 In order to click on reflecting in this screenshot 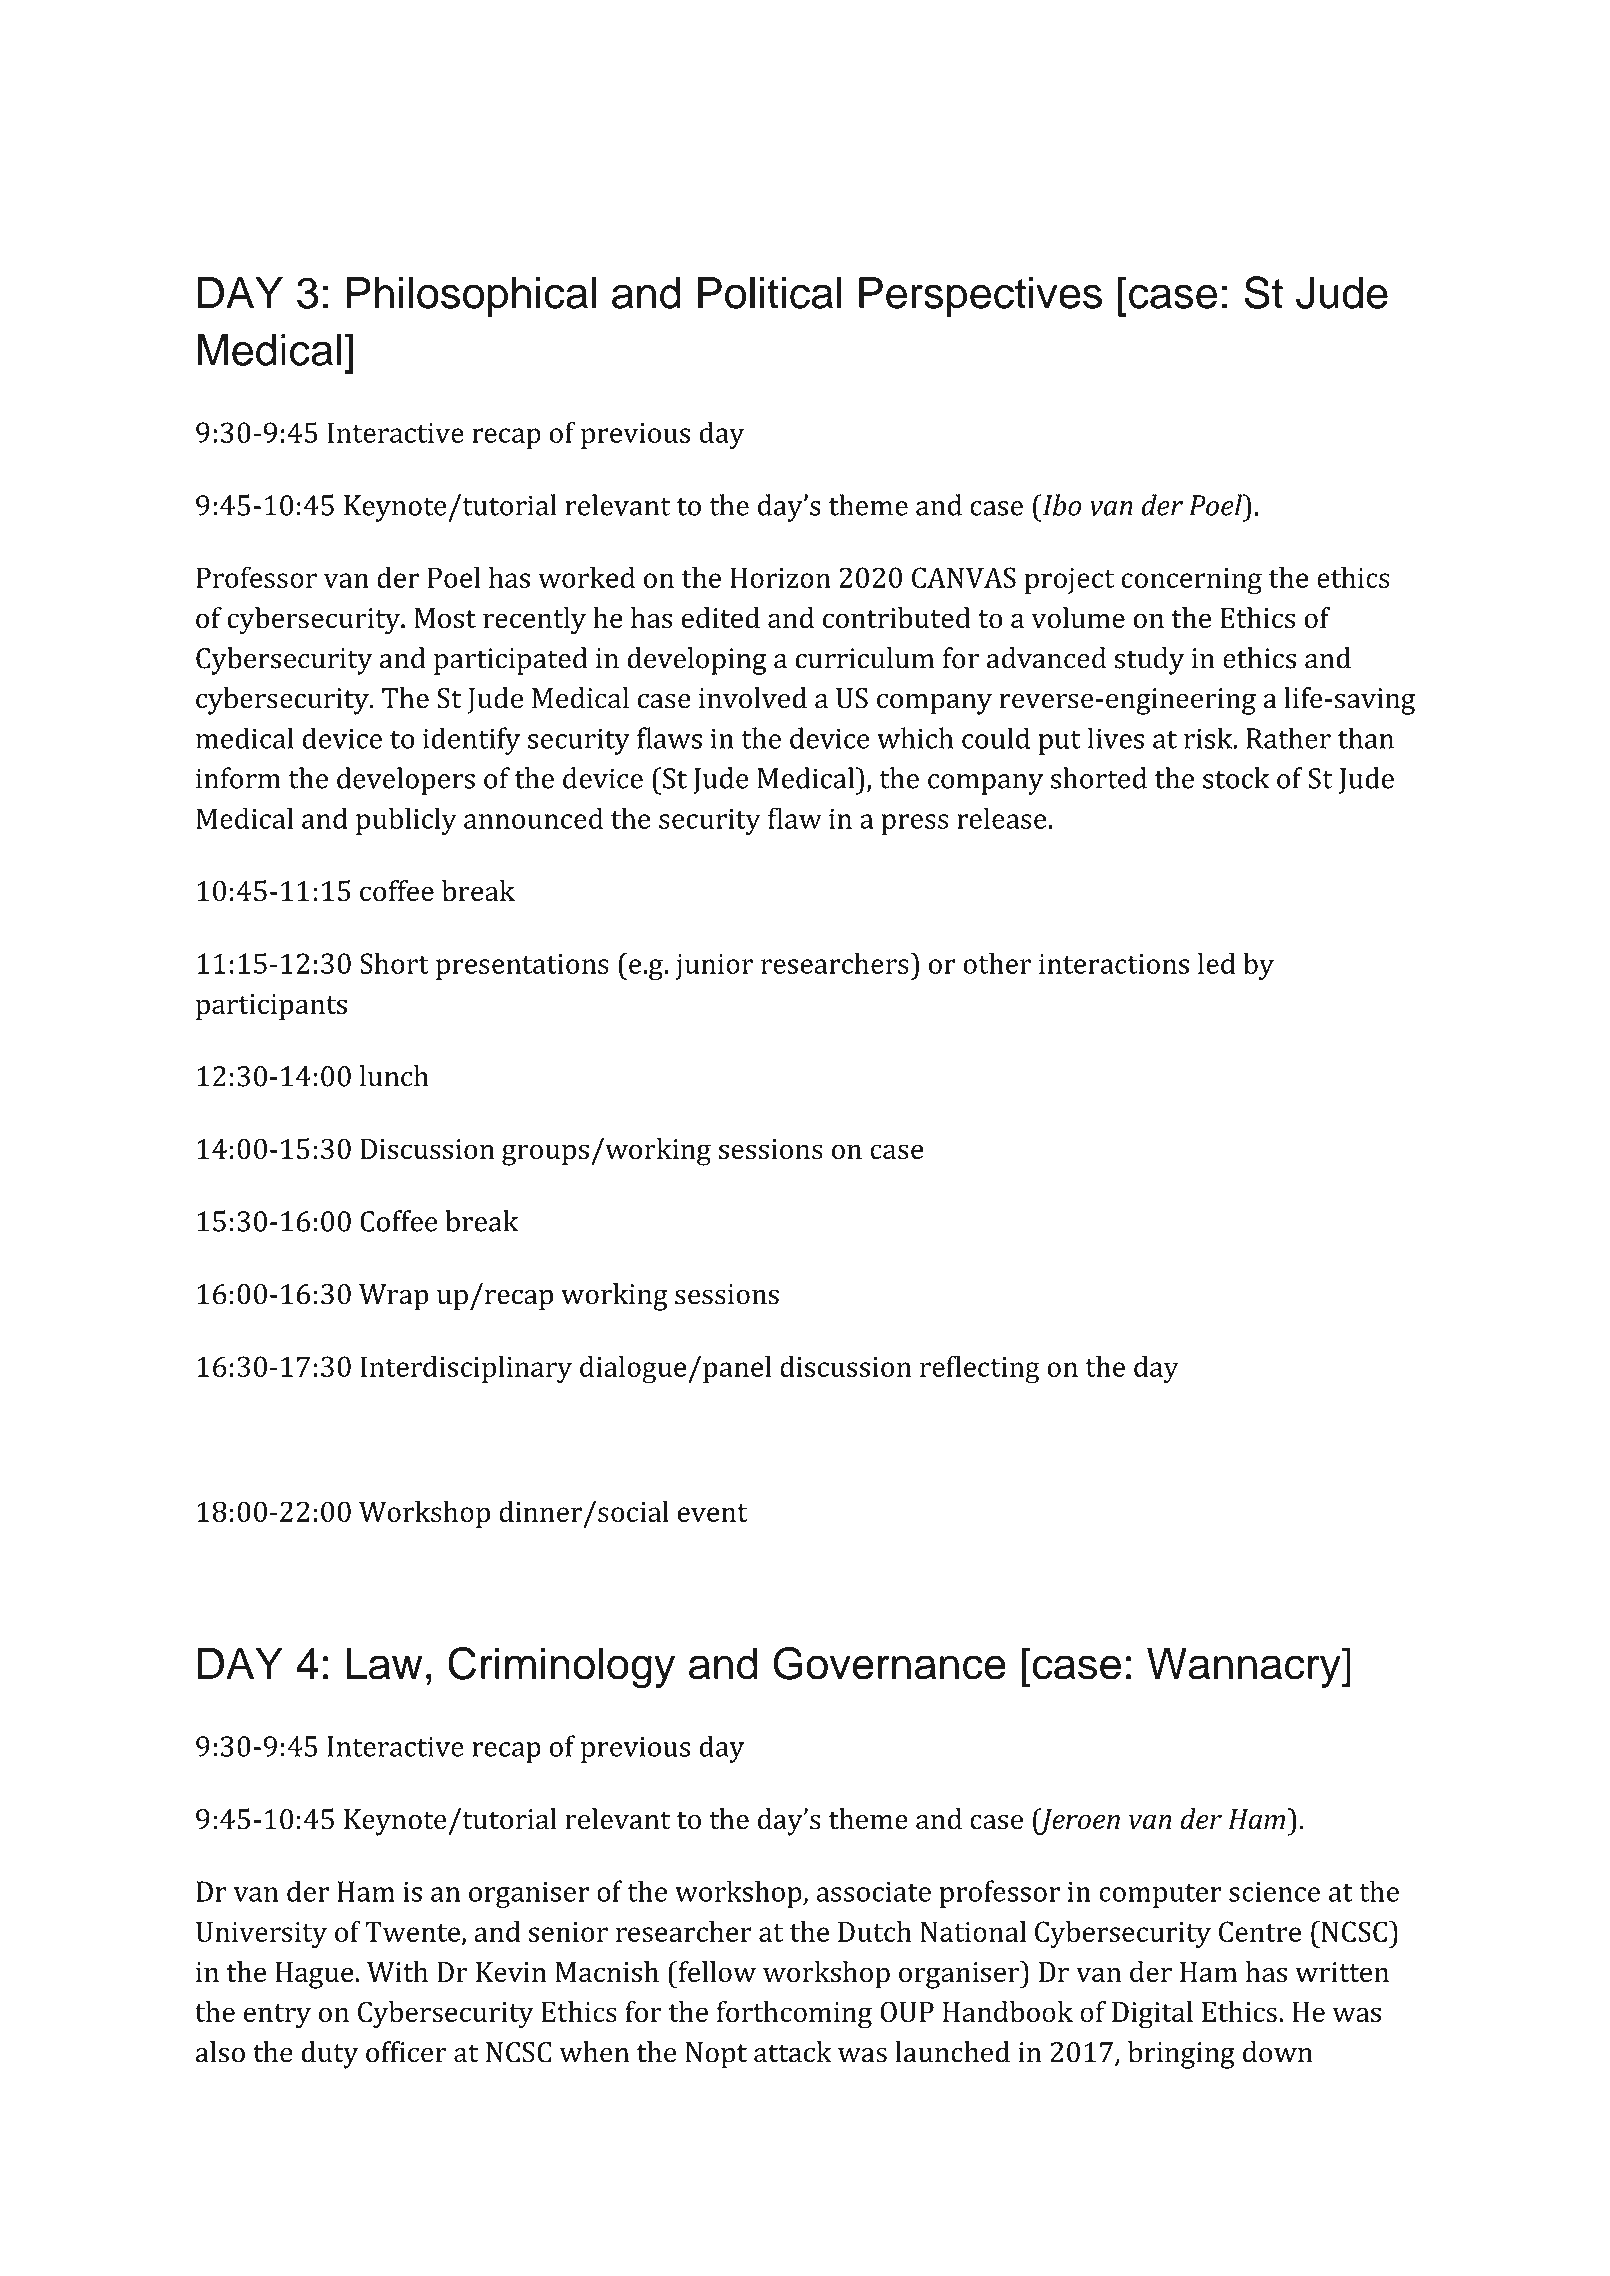, I will do `click(980, 1369)`.
